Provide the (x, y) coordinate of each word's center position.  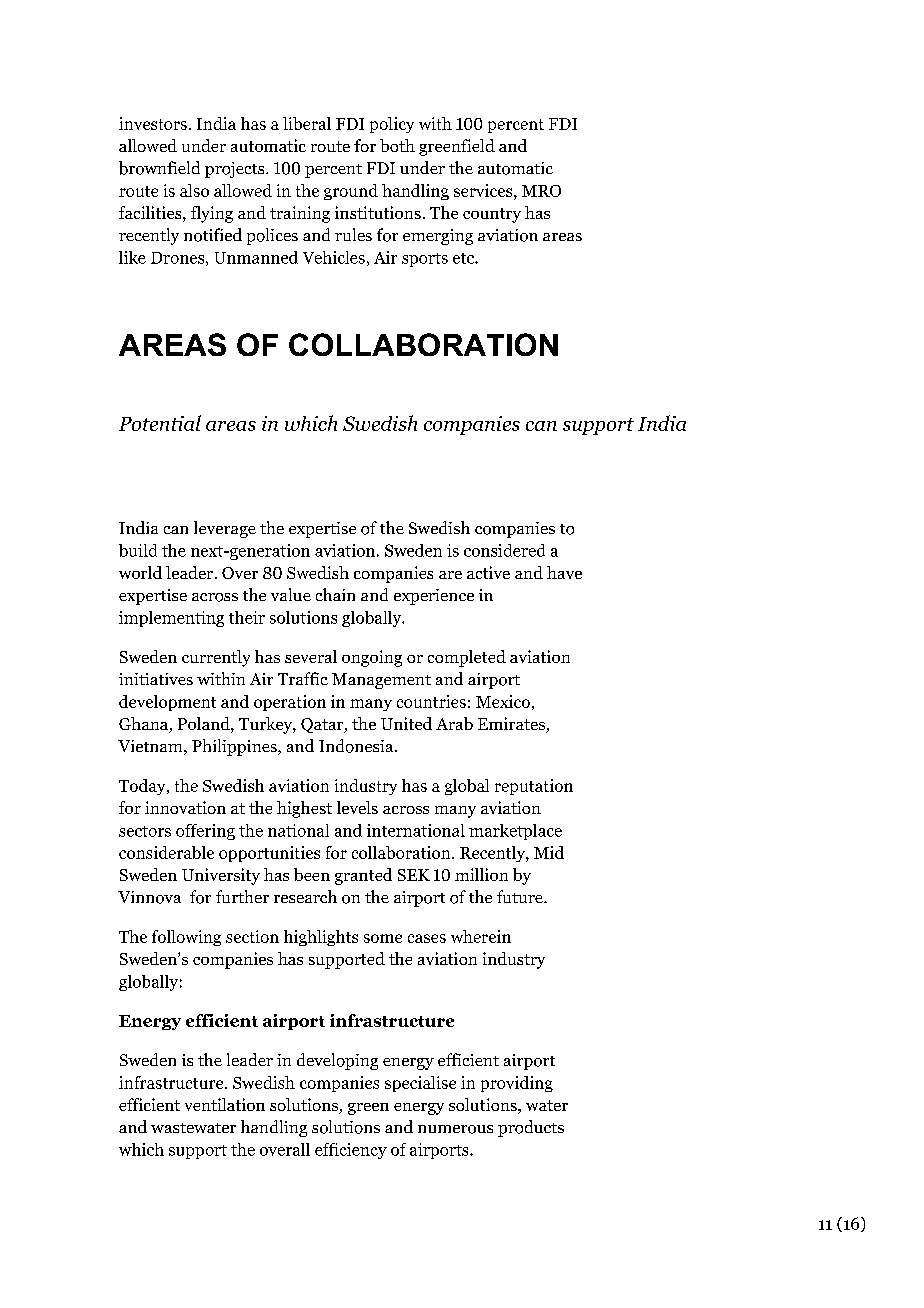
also (194, 190)
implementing (171, 619)
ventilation (225, 1104)
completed (467, 658)
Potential (160, 423)
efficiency (351, 1151)
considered (504, 550)
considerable (166, 852)
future (521, 896)
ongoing (372, 658)
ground (351, 192)
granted (363, 876)
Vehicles (334, 257)
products (531, 1128)
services (484, 190)
